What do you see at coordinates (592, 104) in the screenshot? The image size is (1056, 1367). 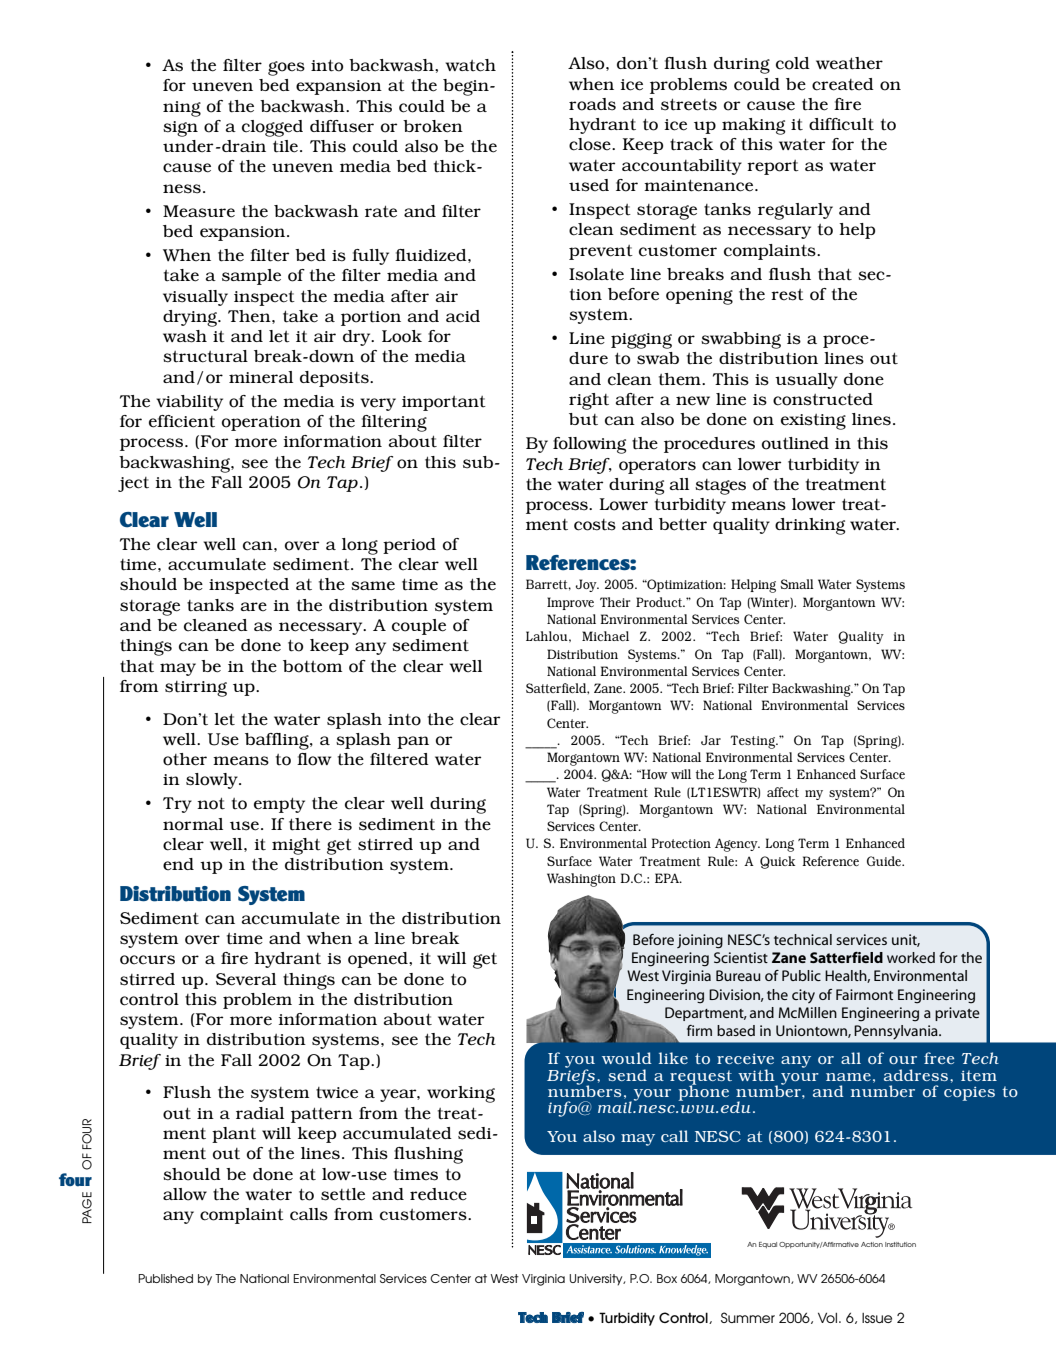 I see `roads` at bounding box center [592, 104].
